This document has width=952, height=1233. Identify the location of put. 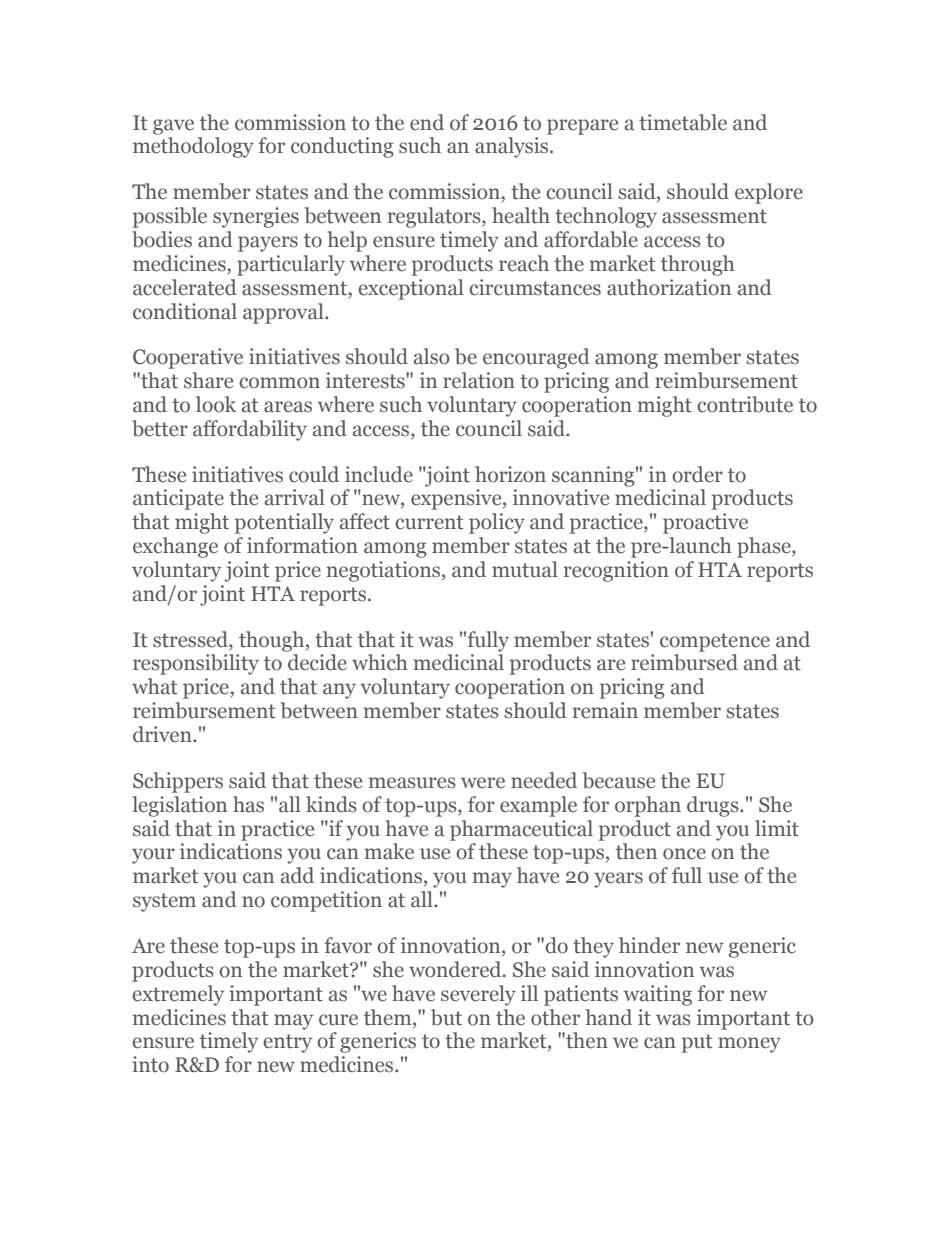
(697, 1043).
